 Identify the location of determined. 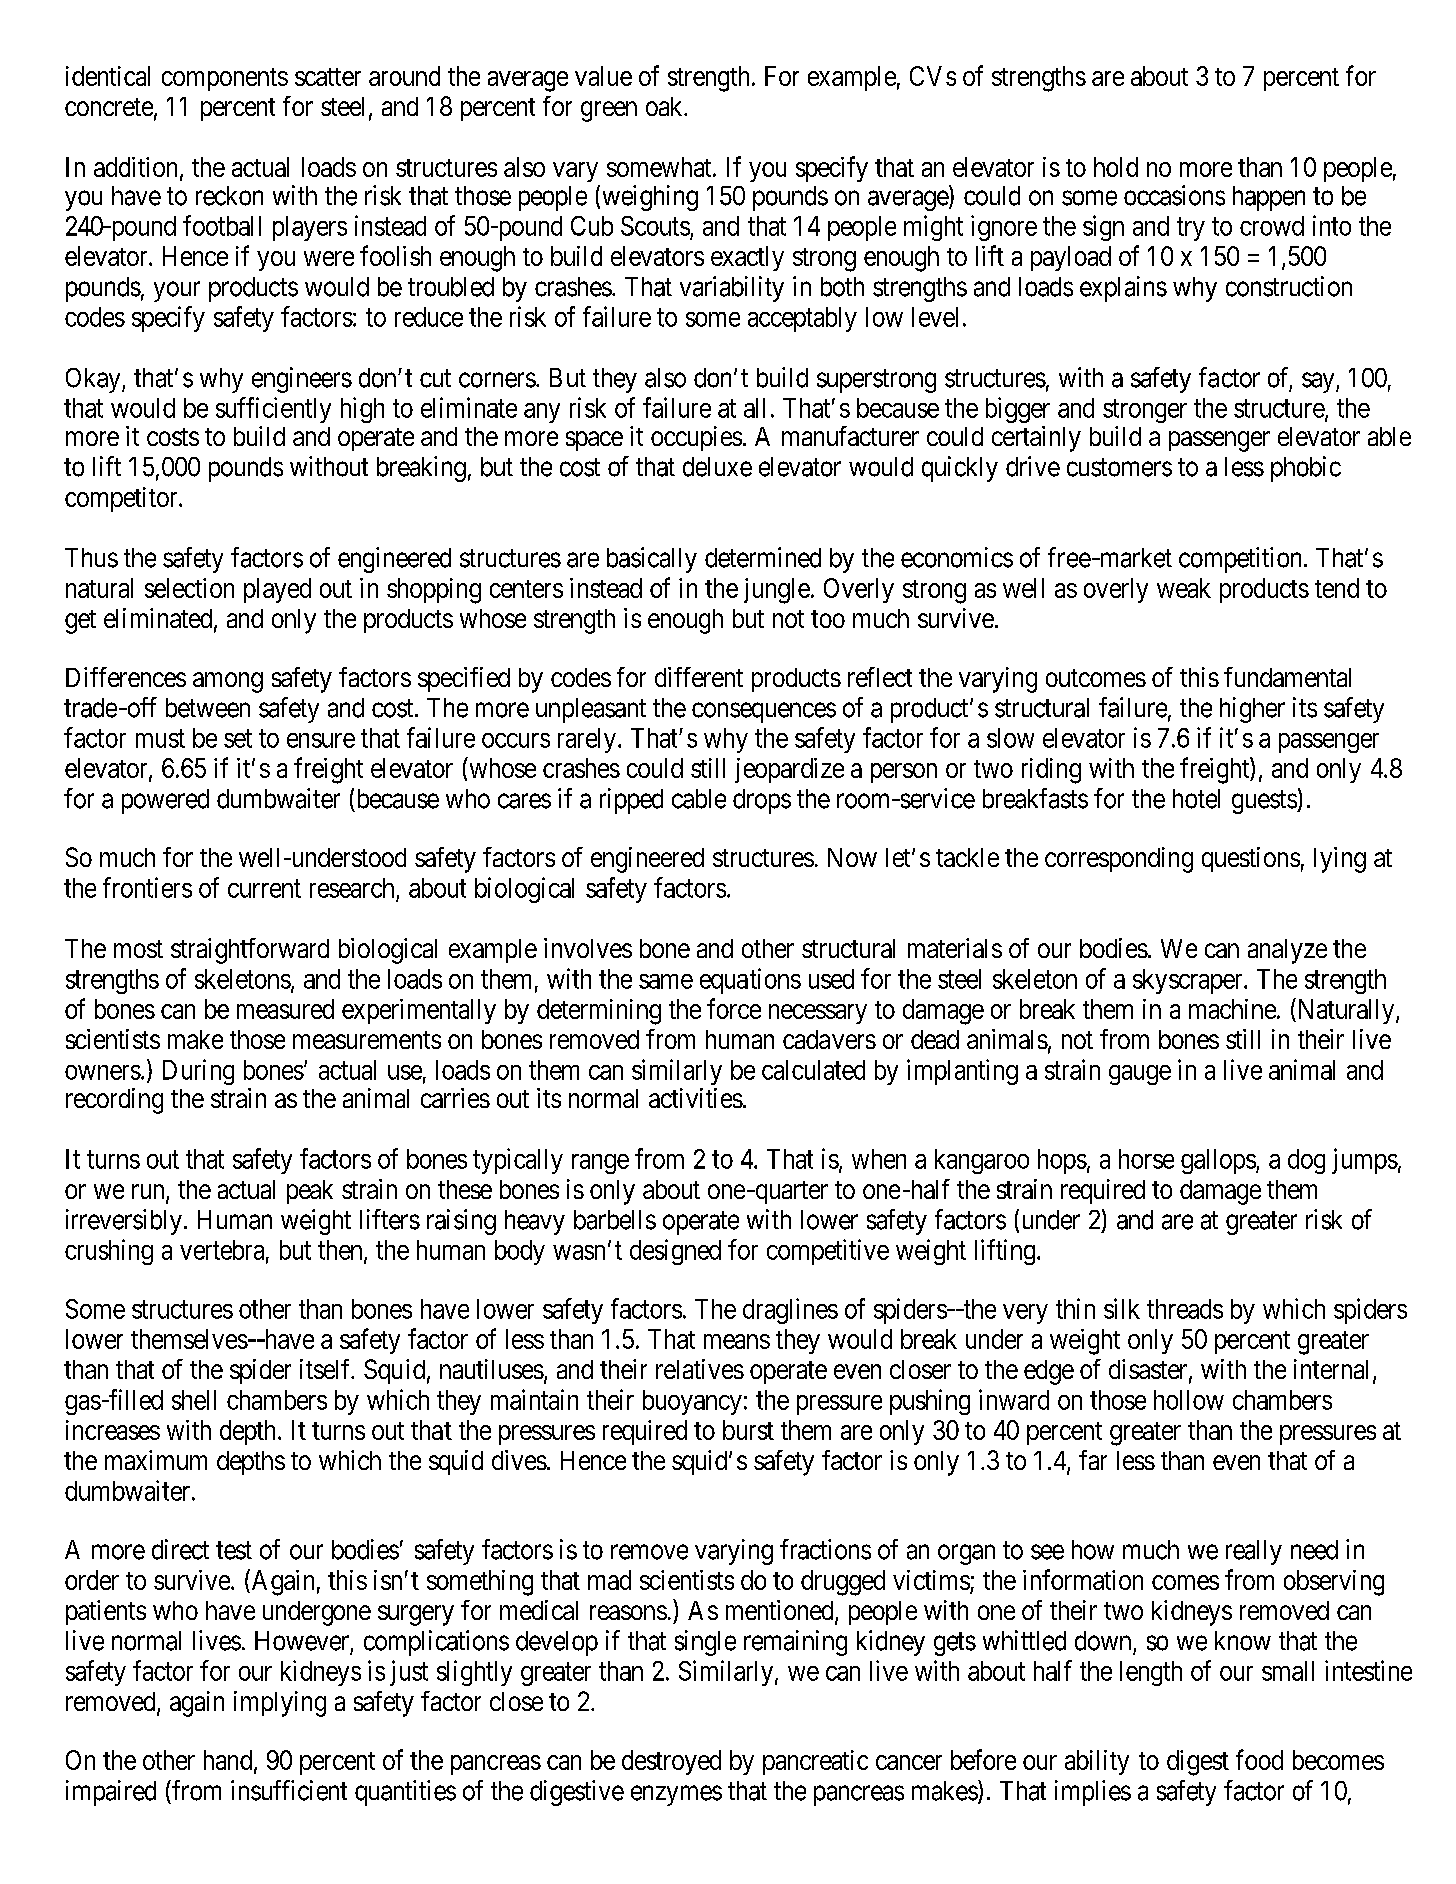
(763, 557).
